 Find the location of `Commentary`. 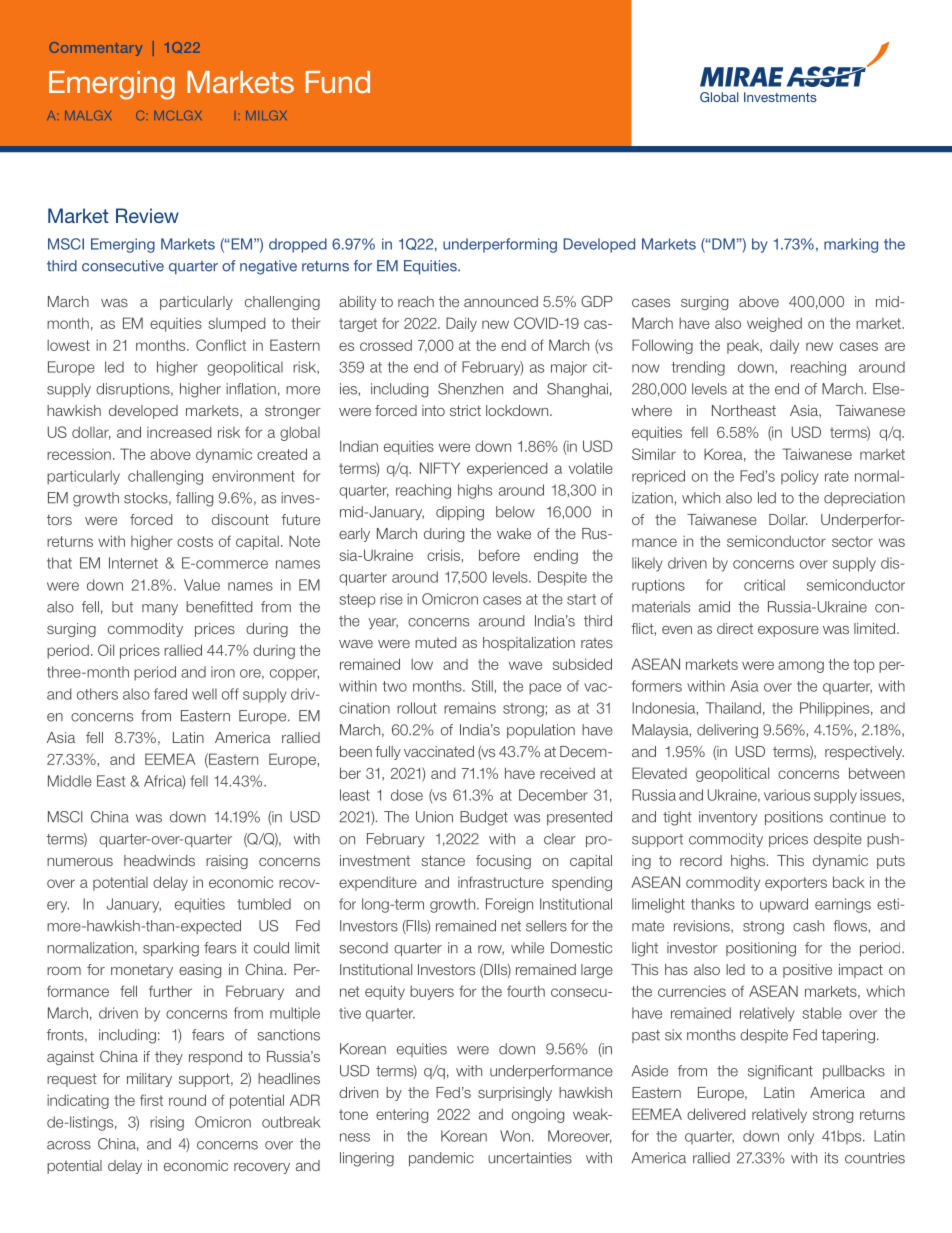

Commentary is located at coordinates (95, 49).
